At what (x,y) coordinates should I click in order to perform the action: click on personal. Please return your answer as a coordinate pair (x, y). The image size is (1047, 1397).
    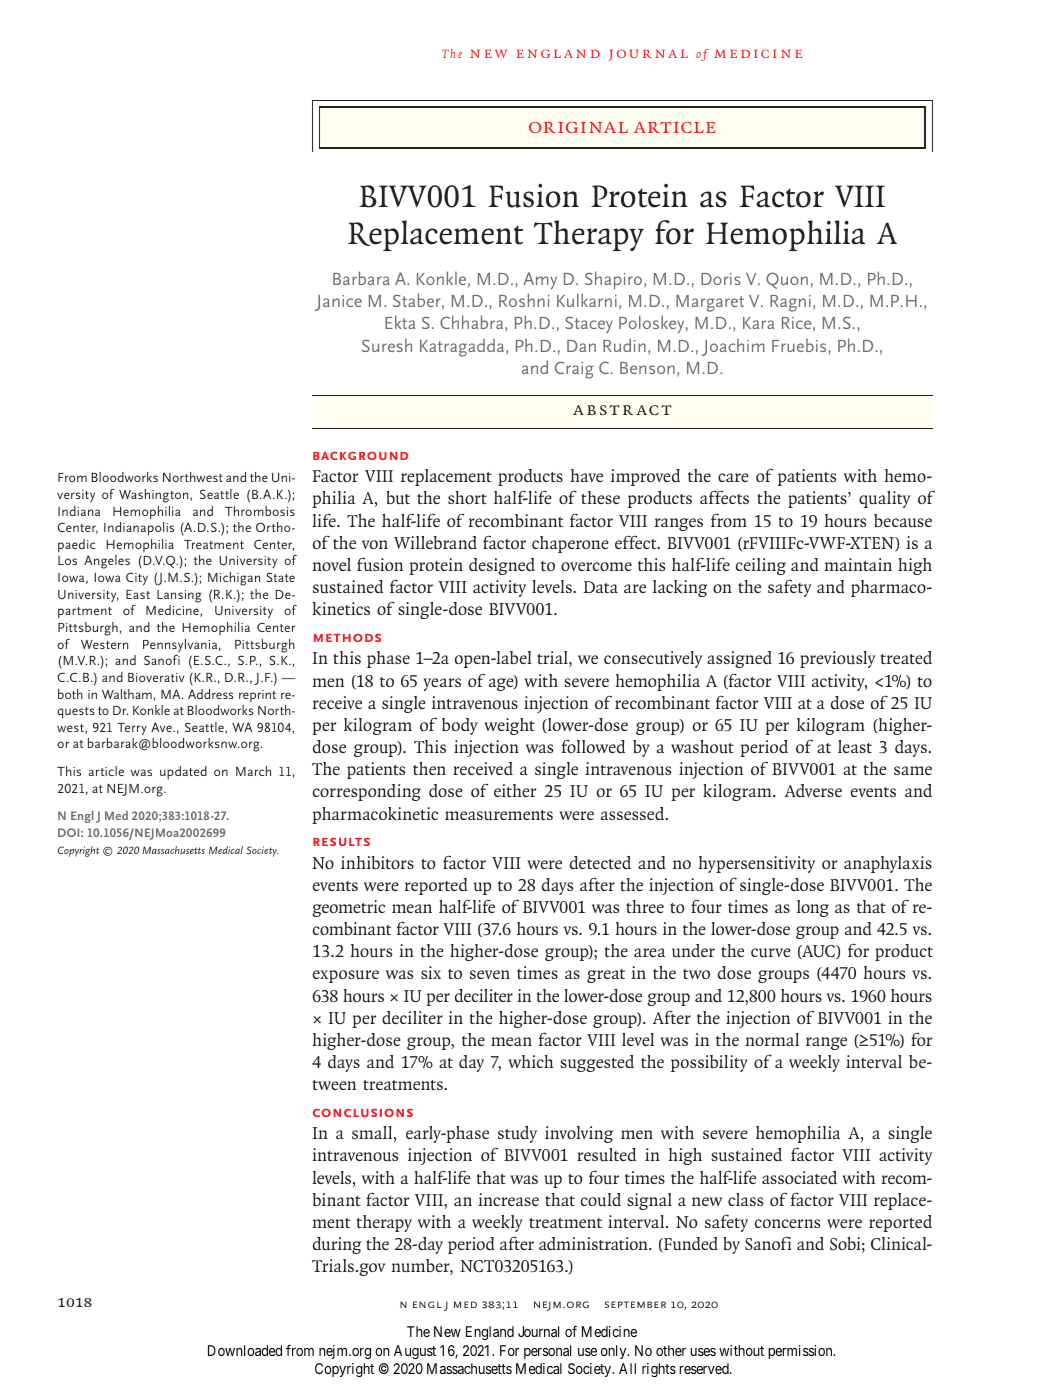
    Looking at the image, I should click on (547, 1352).
